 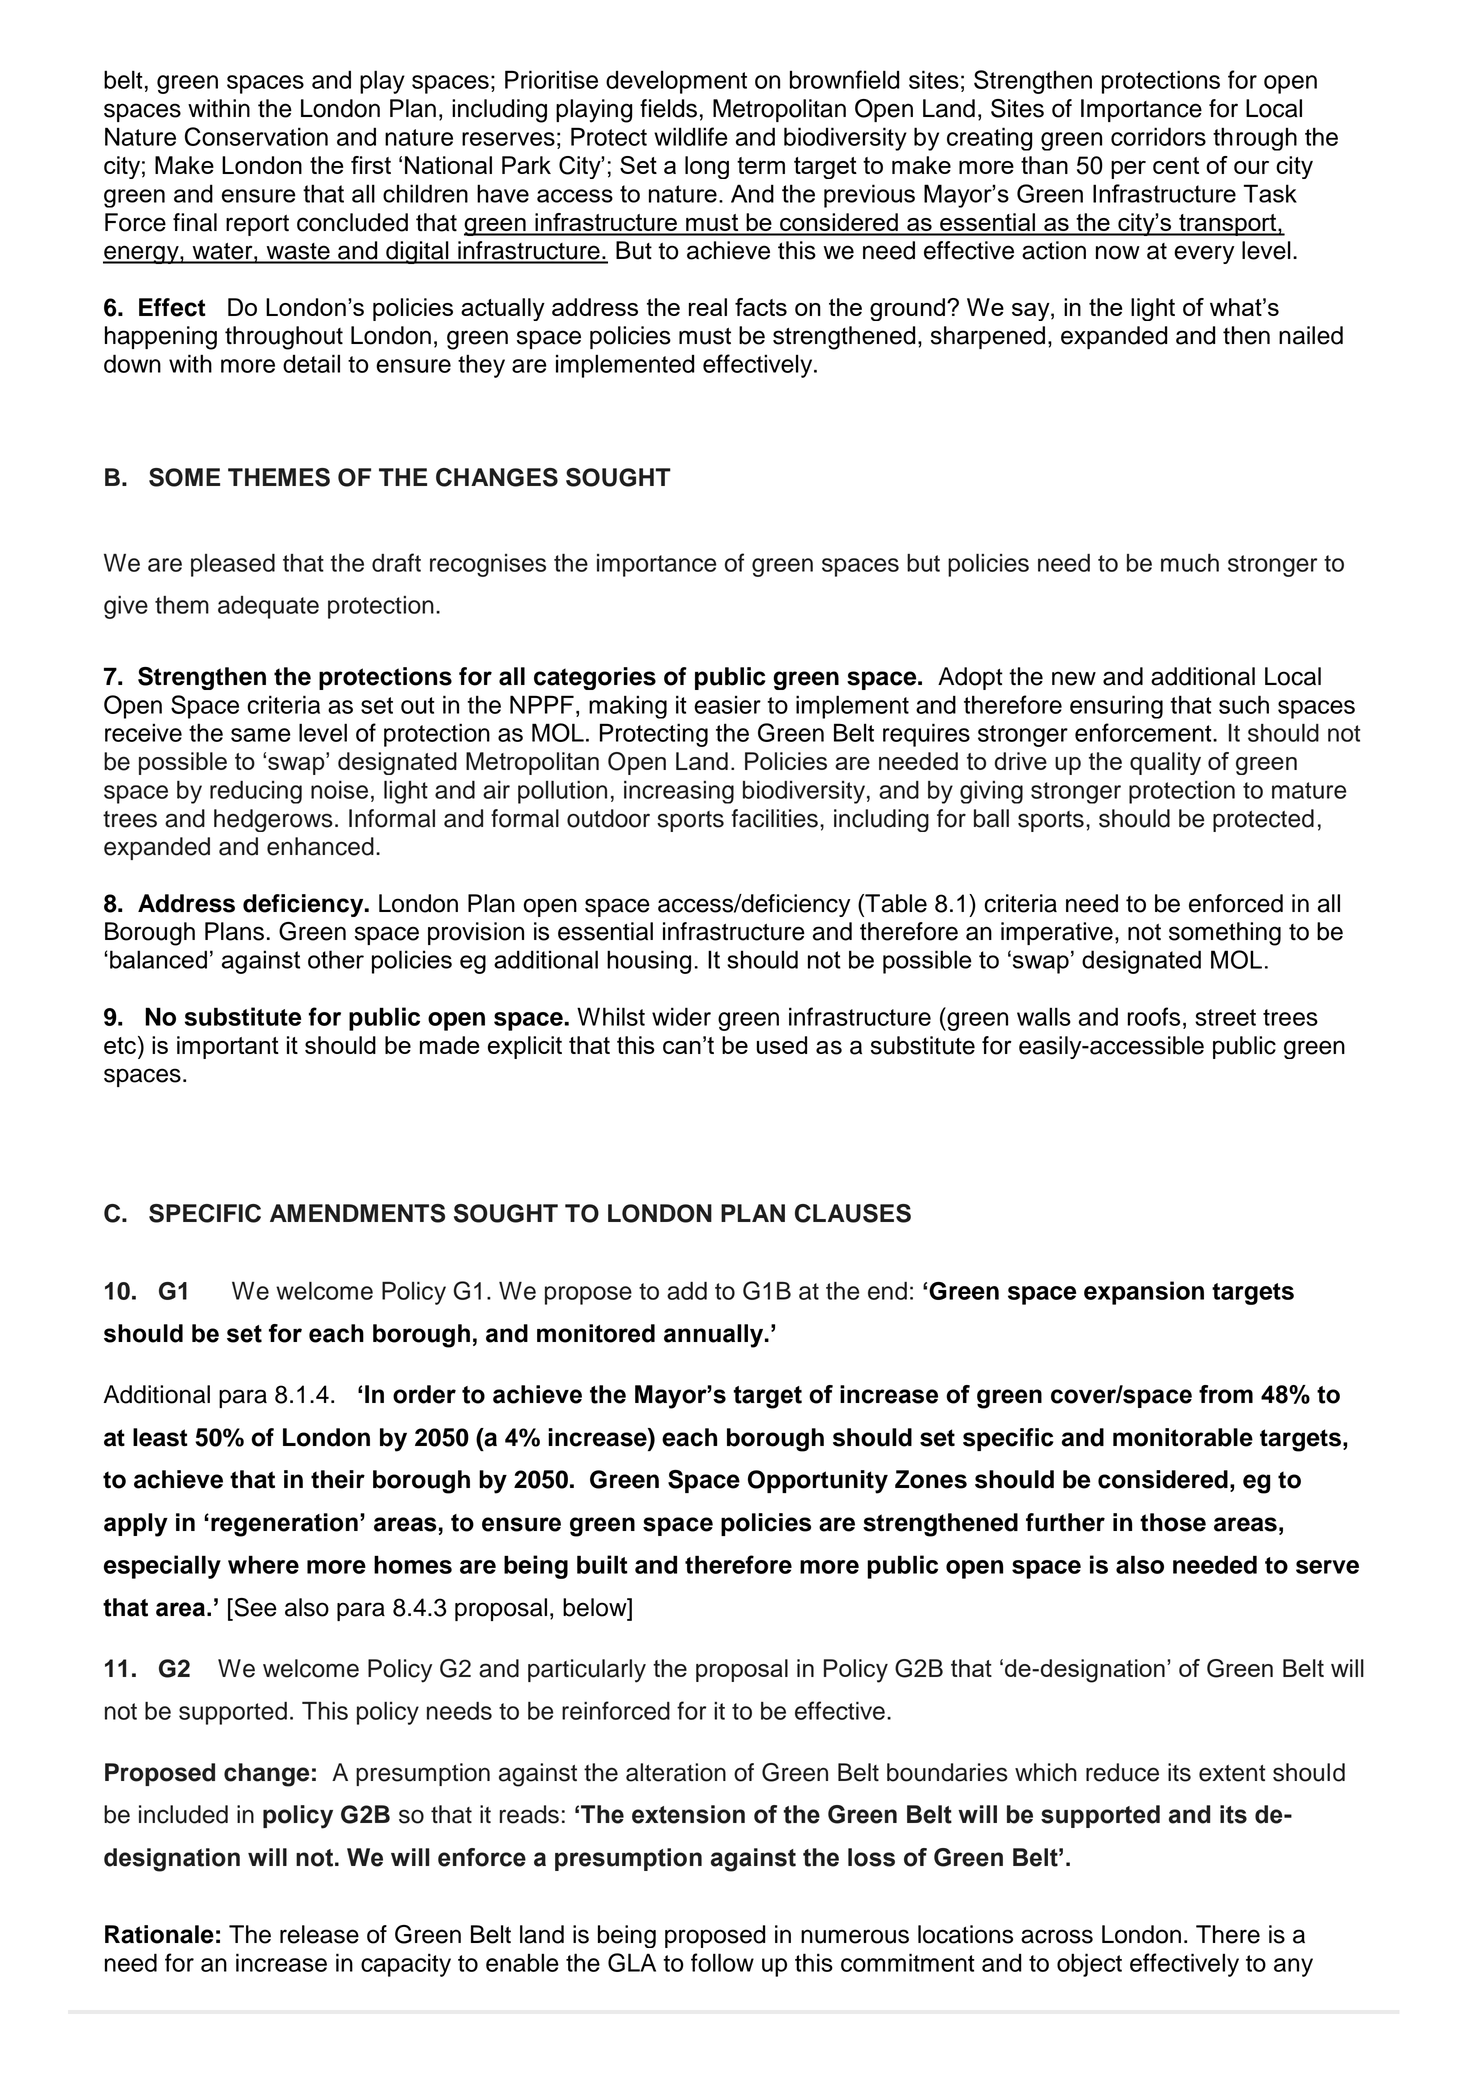 What do you see at coordinates (1153, 1016) in the screenshot?
I see `roofs` at bounding box center [1153, 1016].
